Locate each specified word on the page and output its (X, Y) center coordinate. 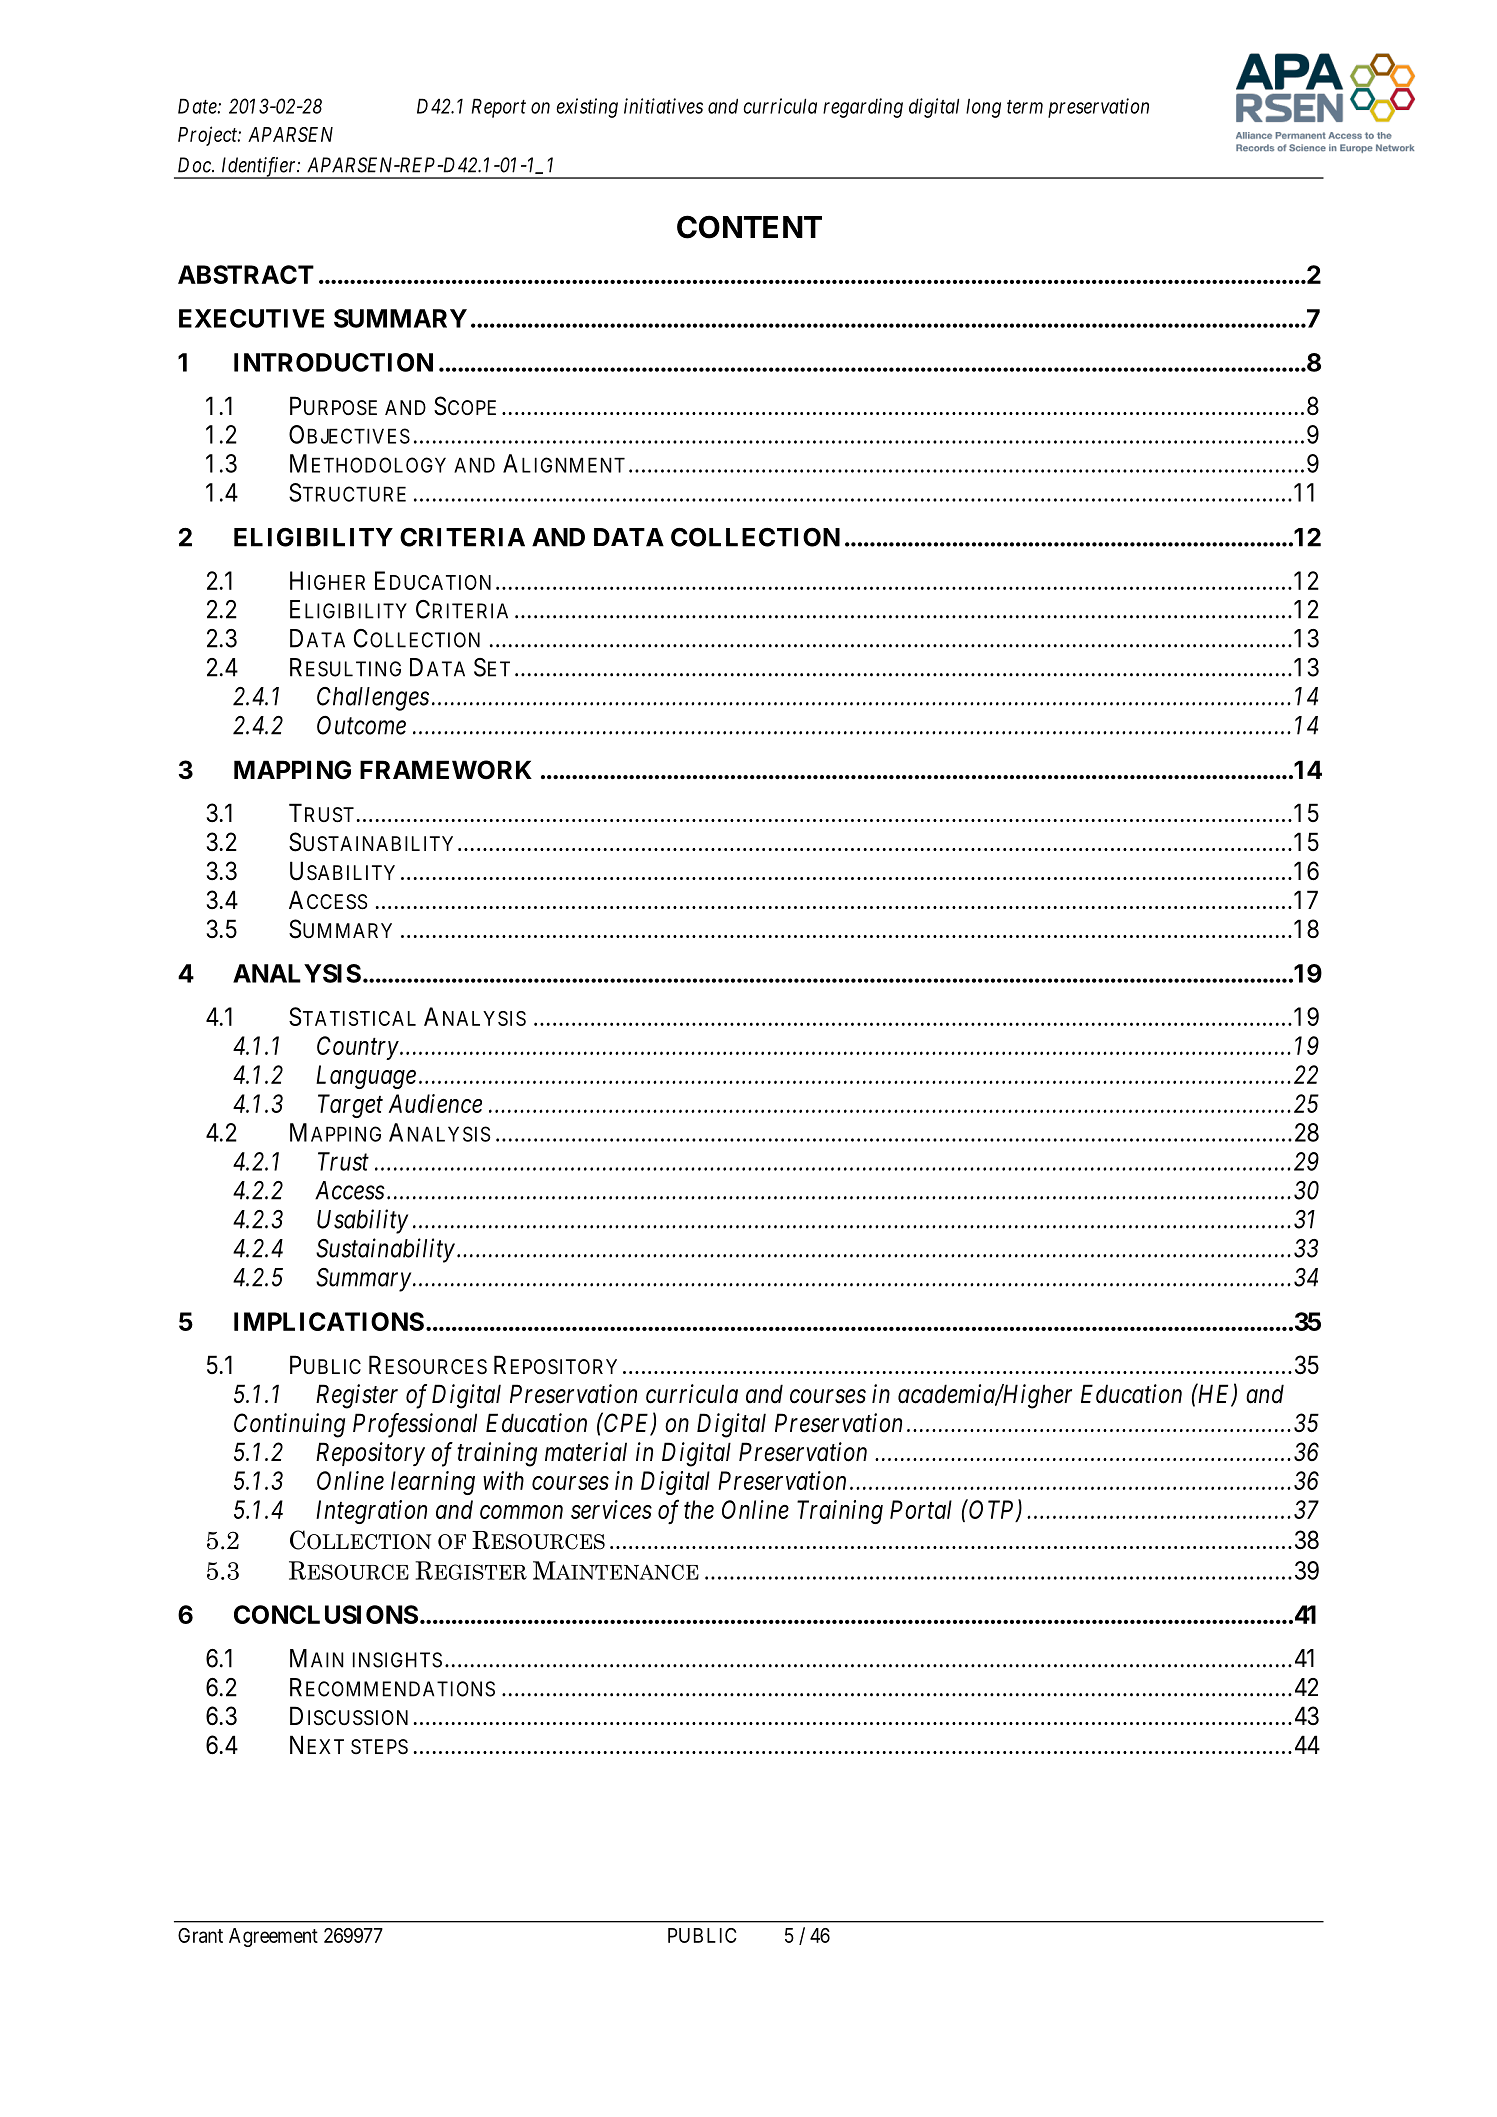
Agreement (273, 1937)
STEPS (379, 1746)
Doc (195, 165)
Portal (921, 1509)
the (699, 1509)
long (983, 108)
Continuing (289, 1425)
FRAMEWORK (446, 770)
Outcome (361, 725)
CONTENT (749, 227)
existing (587, 108)
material (586, 1452)
